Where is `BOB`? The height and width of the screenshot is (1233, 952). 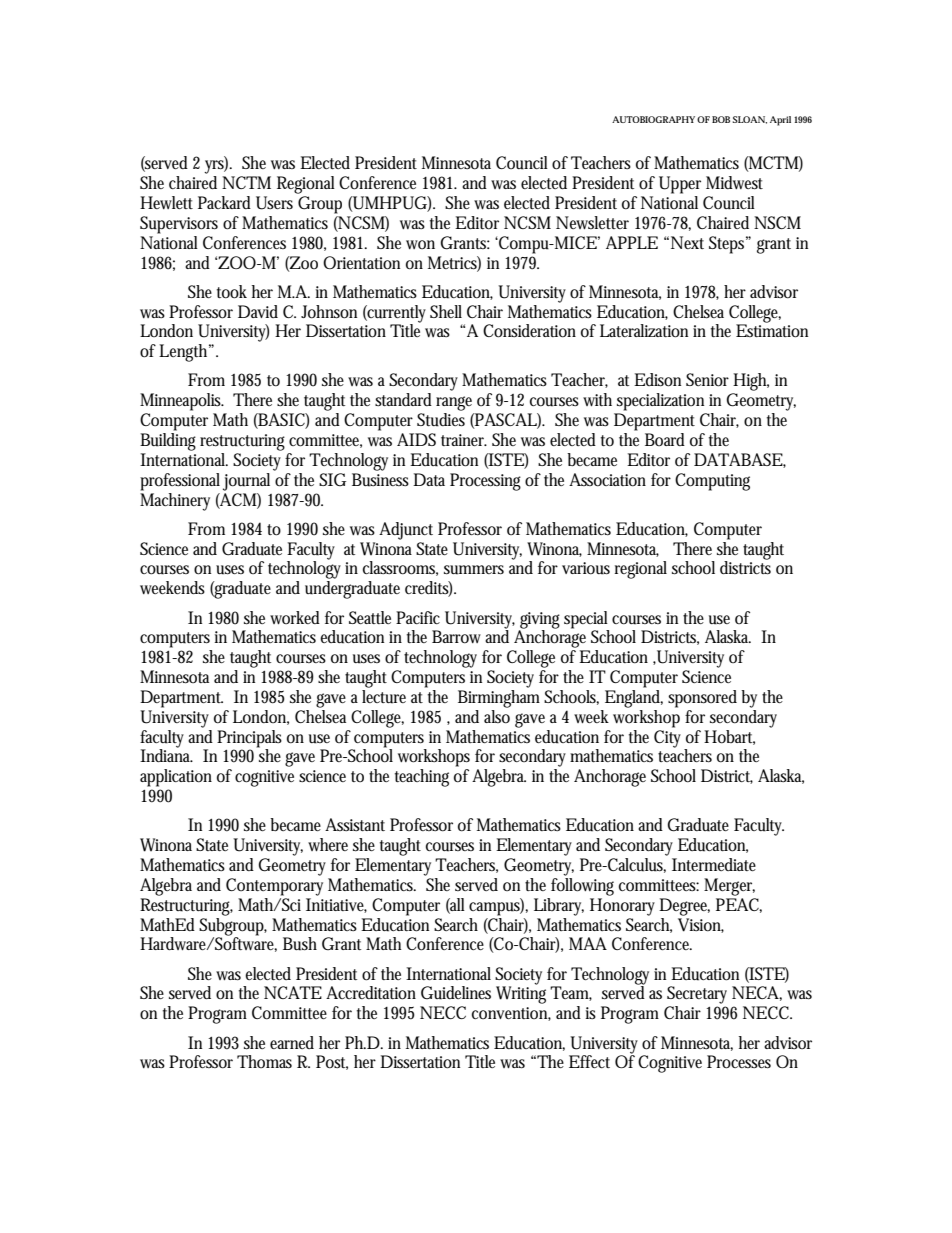
BOB is located at coordinates (721, 119).
